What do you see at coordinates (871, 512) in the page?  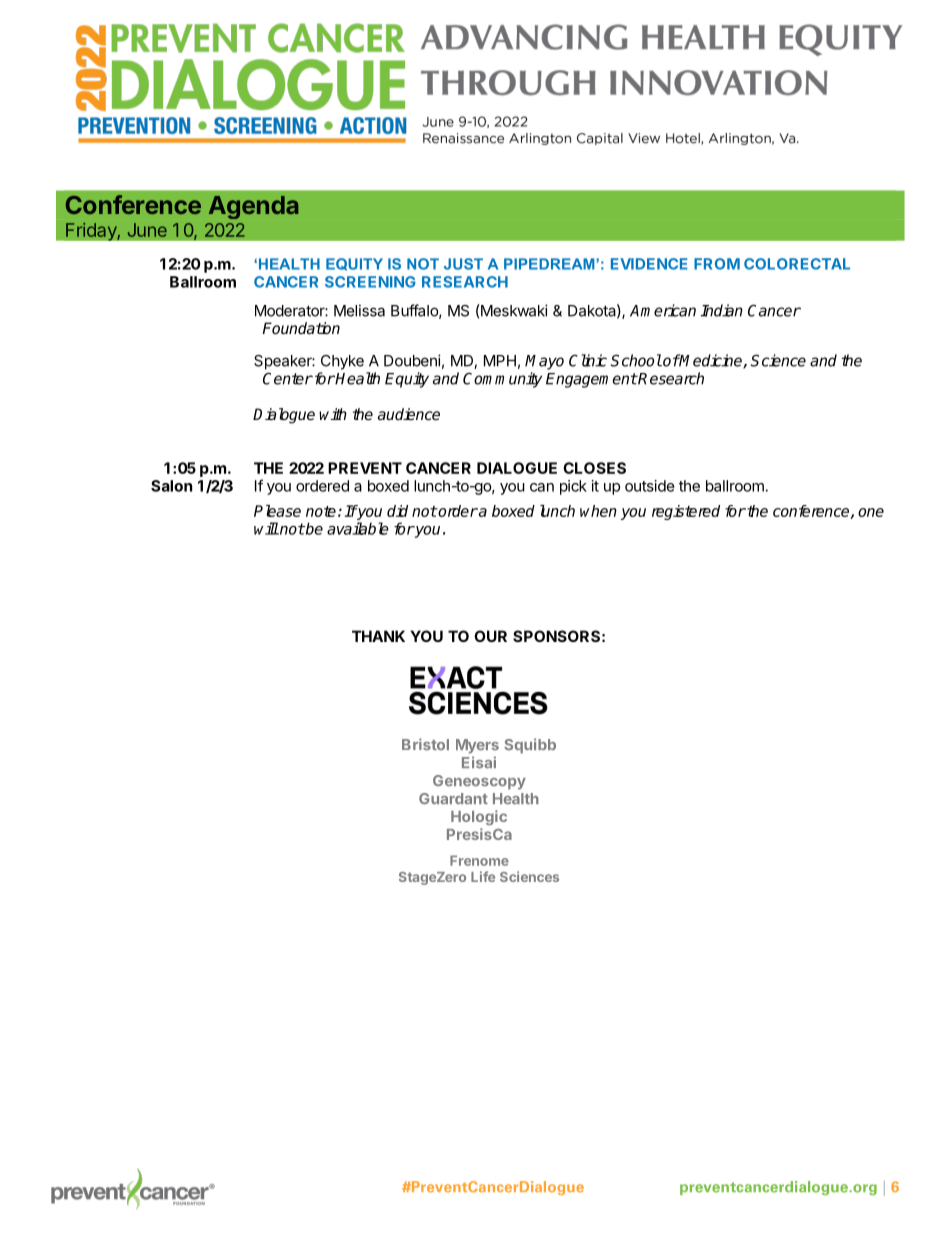 I see `one` at bounding box center [871, 512].
